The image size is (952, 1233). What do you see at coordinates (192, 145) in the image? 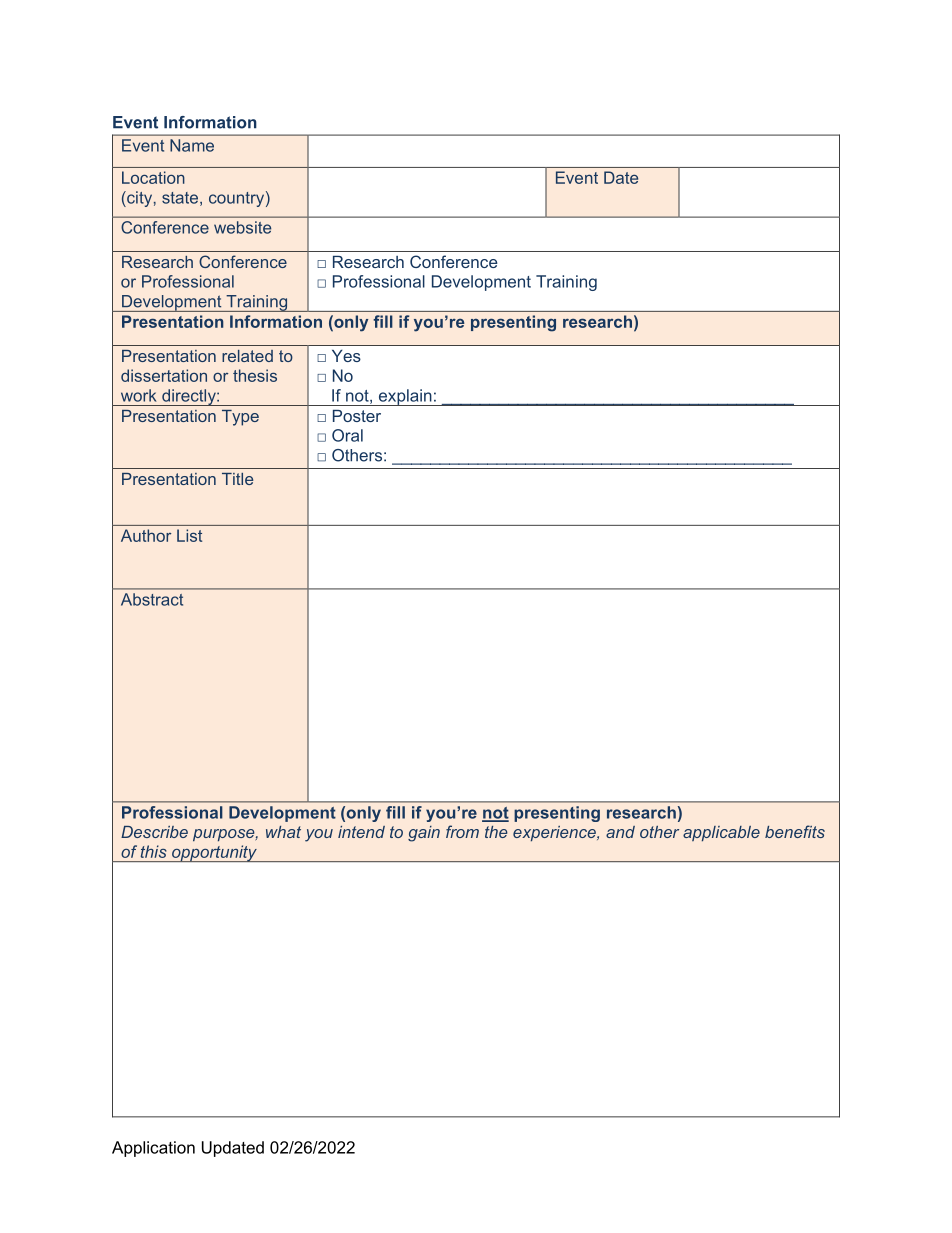
I see `Name` at bounding box center [192, 145].
